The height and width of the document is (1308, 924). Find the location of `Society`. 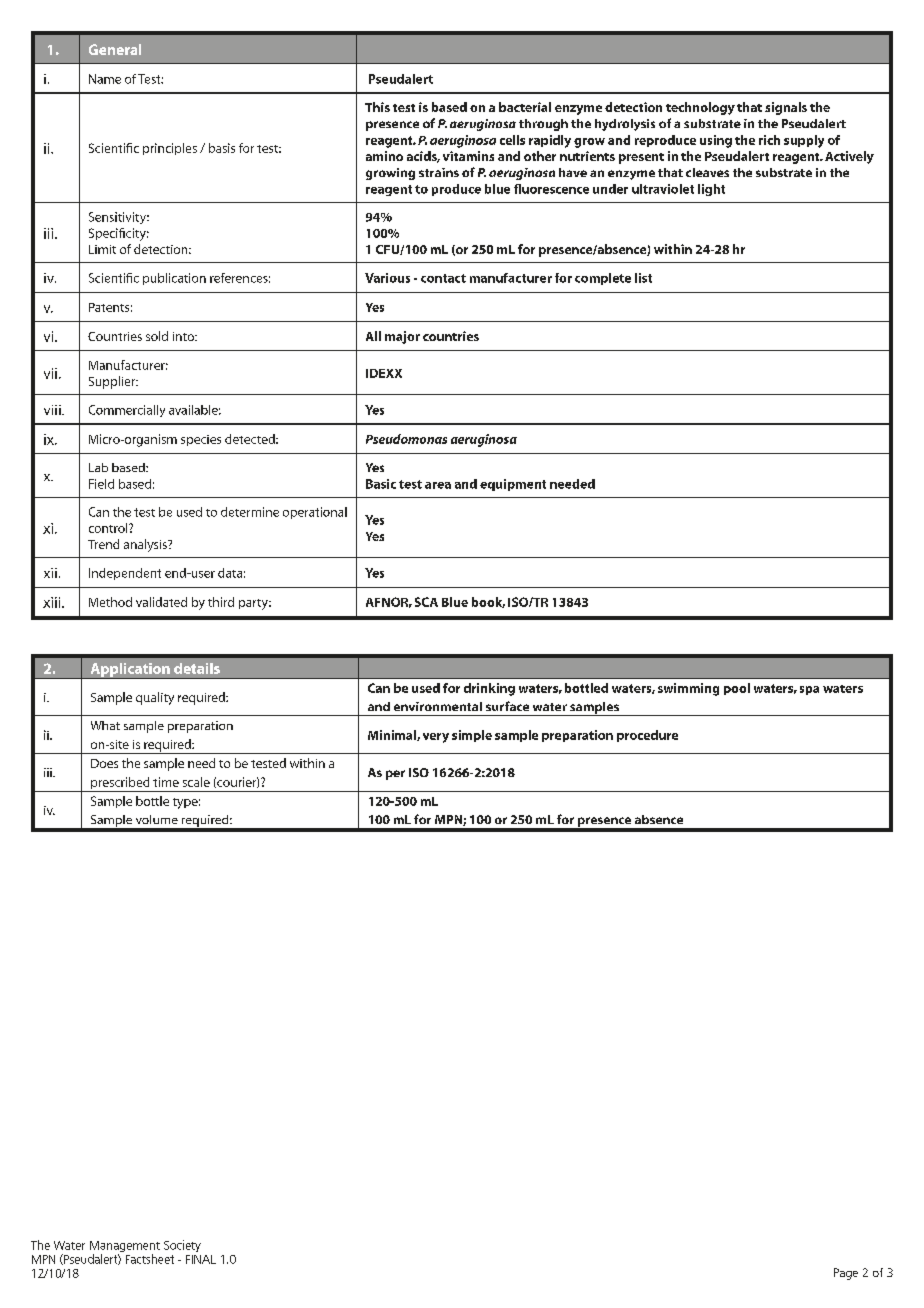

Society is located at coordinates (182, 1246).
